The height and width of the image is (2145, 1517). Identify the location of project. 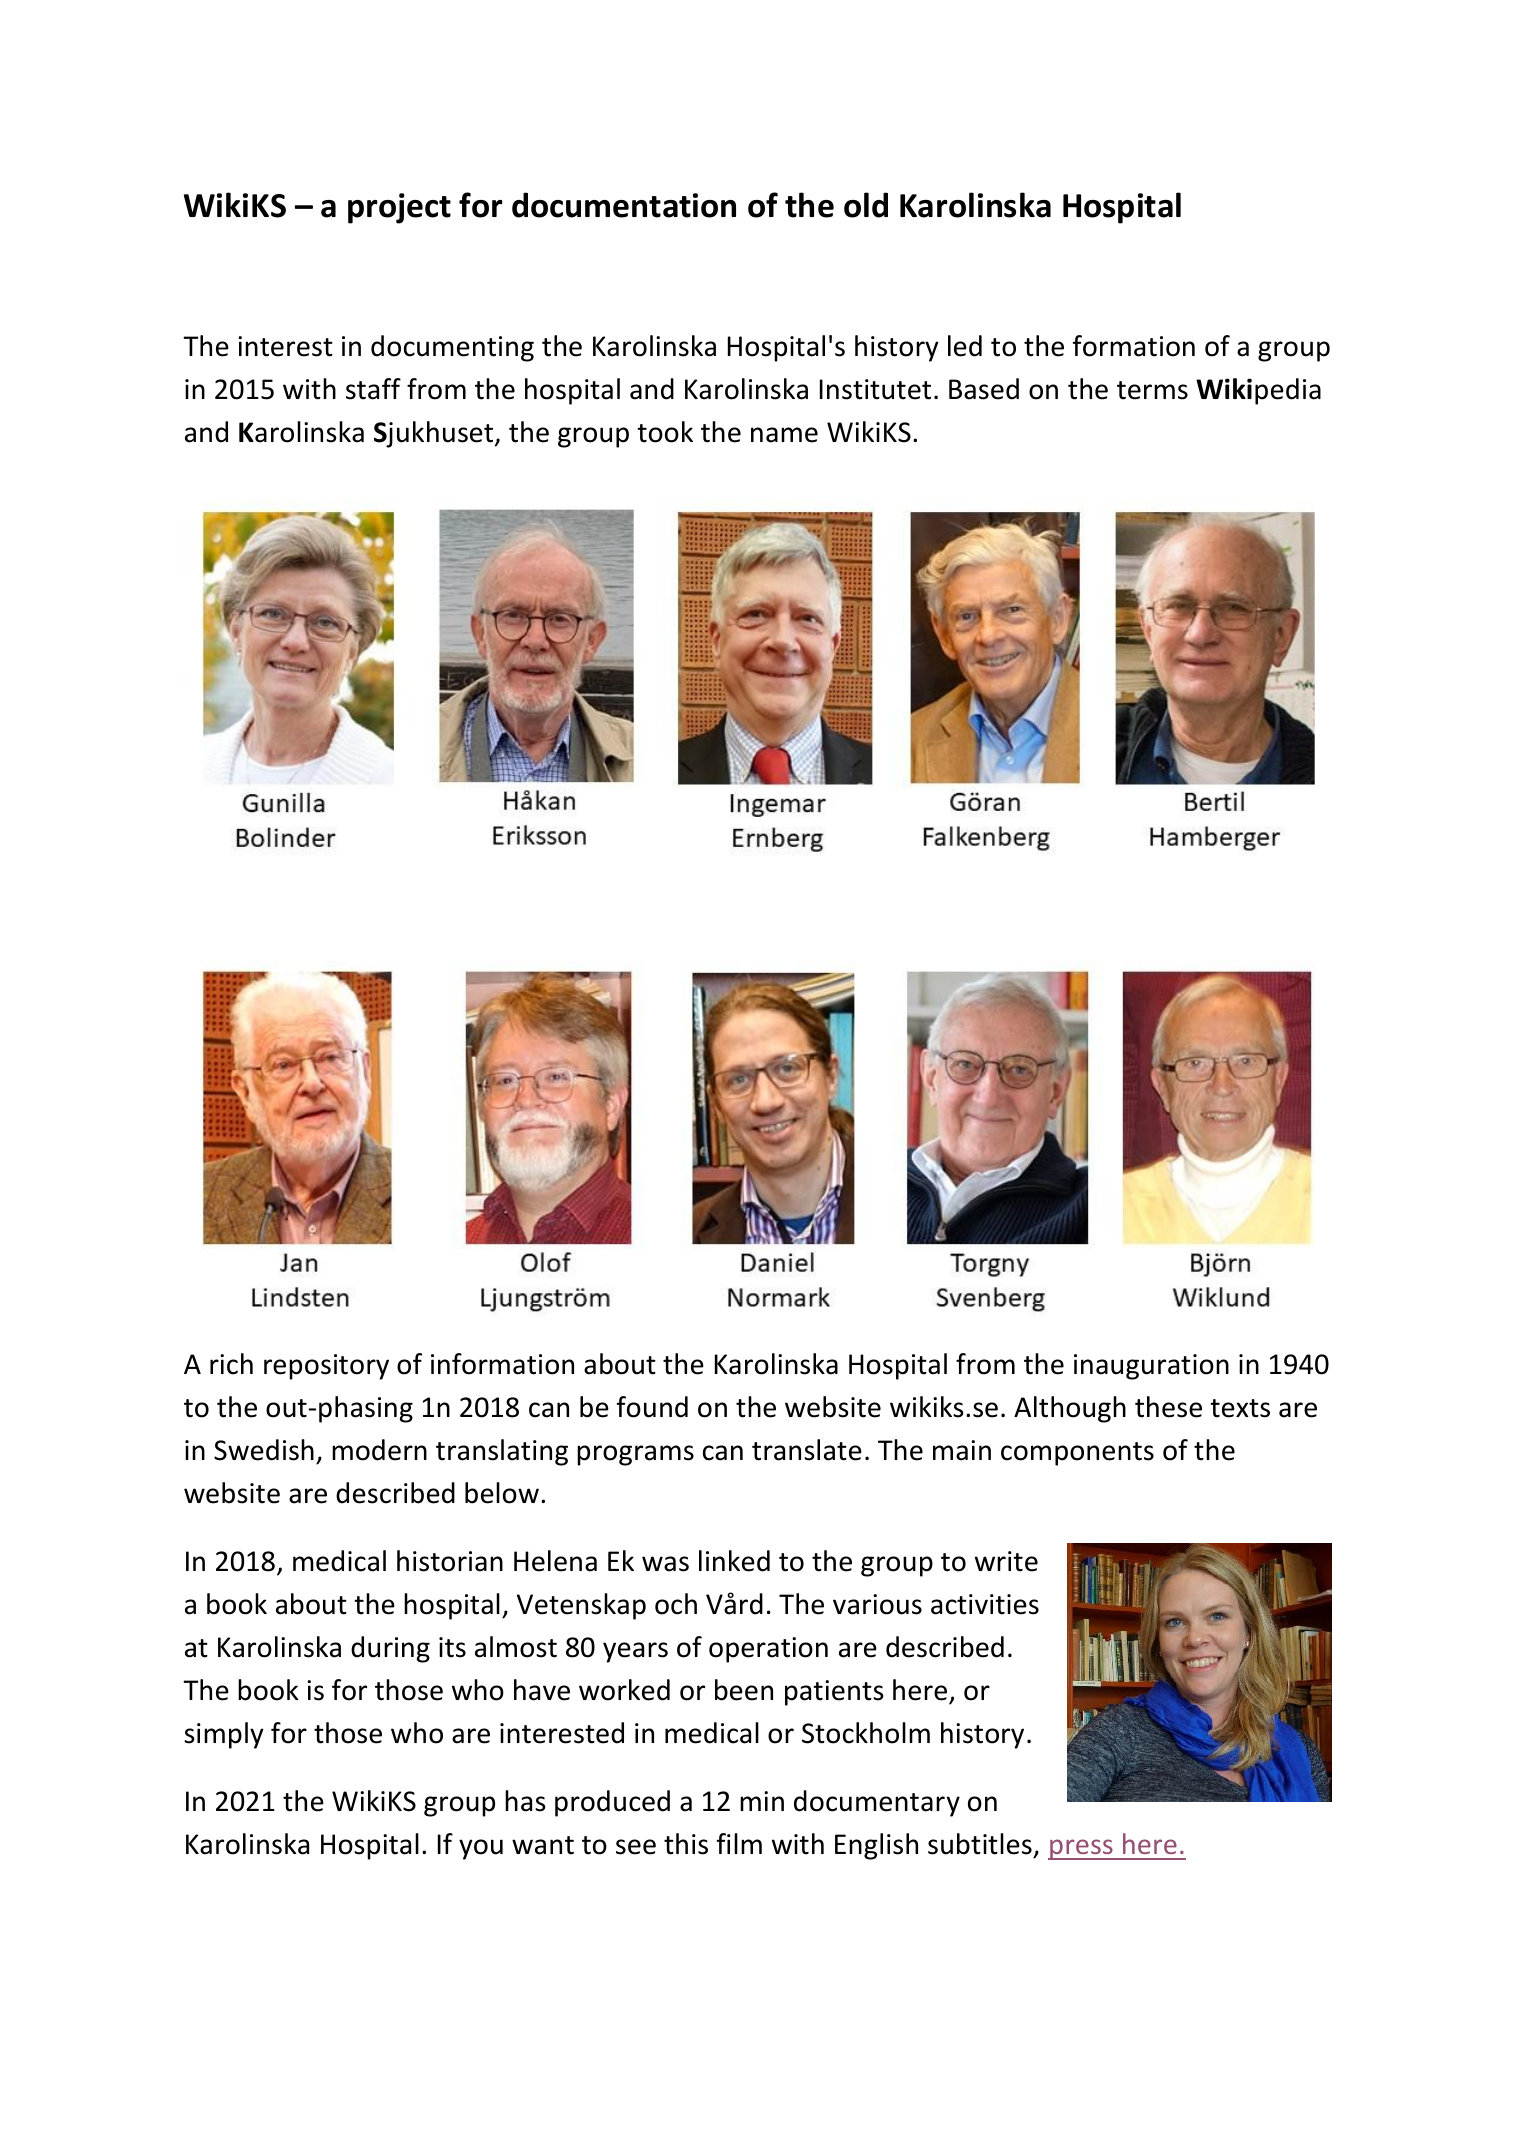
(399, 208).
